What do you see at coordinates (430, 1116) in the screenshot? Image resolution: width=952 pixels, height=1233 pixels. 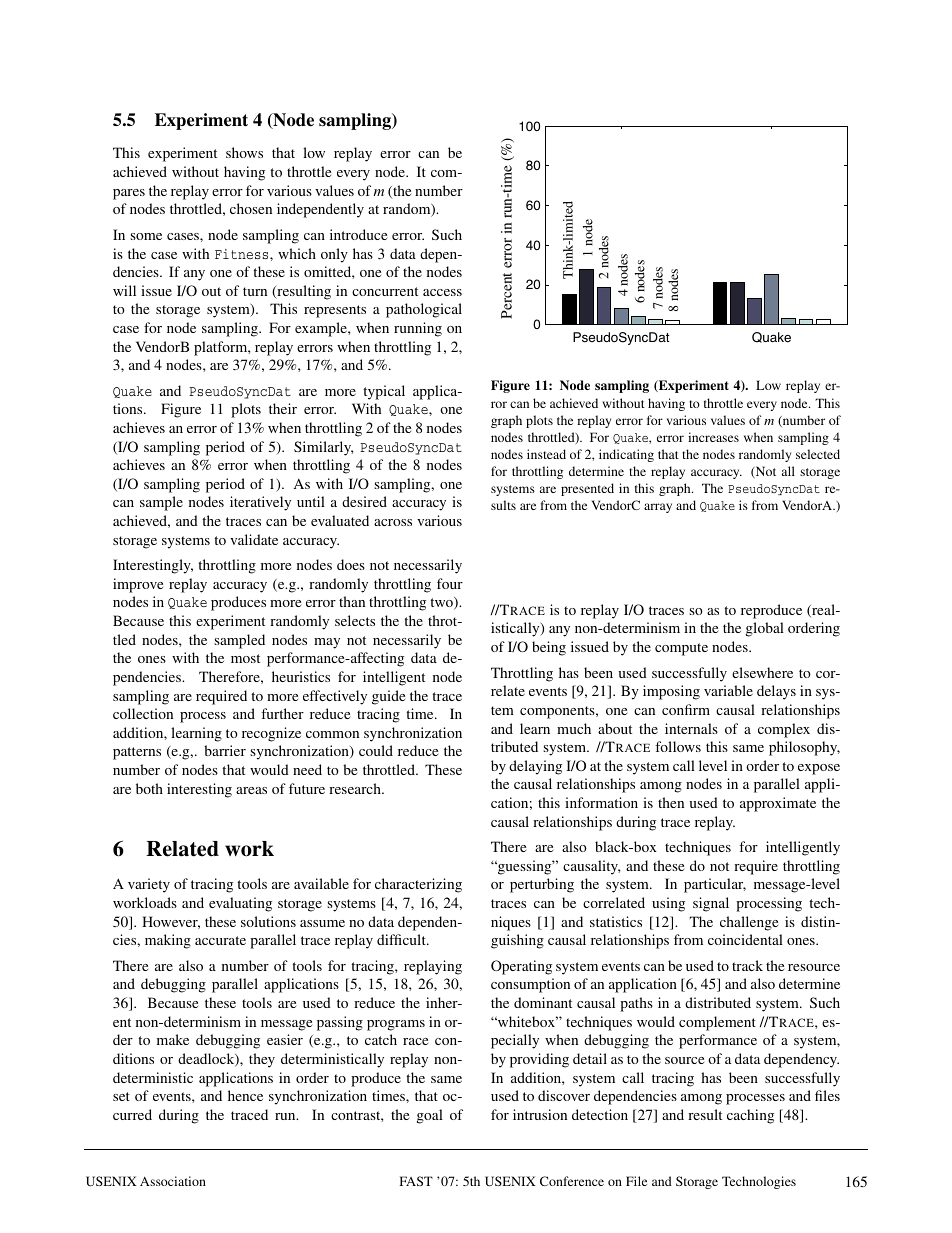 I see `goal` at bounding box center [430, 1116].
